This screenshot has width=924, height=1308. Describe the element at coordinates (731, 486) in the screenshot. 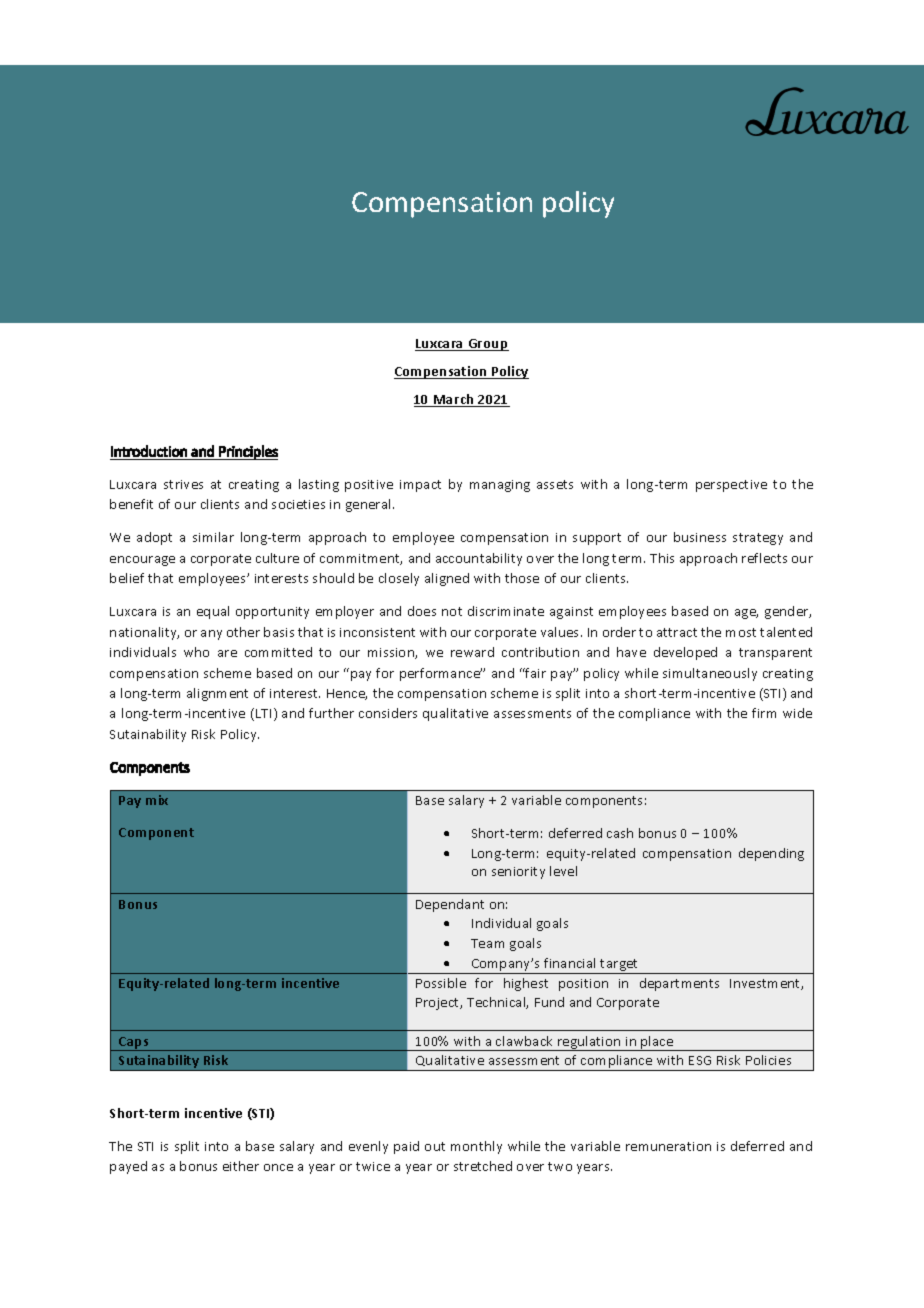

I see `perspective` at that location.
